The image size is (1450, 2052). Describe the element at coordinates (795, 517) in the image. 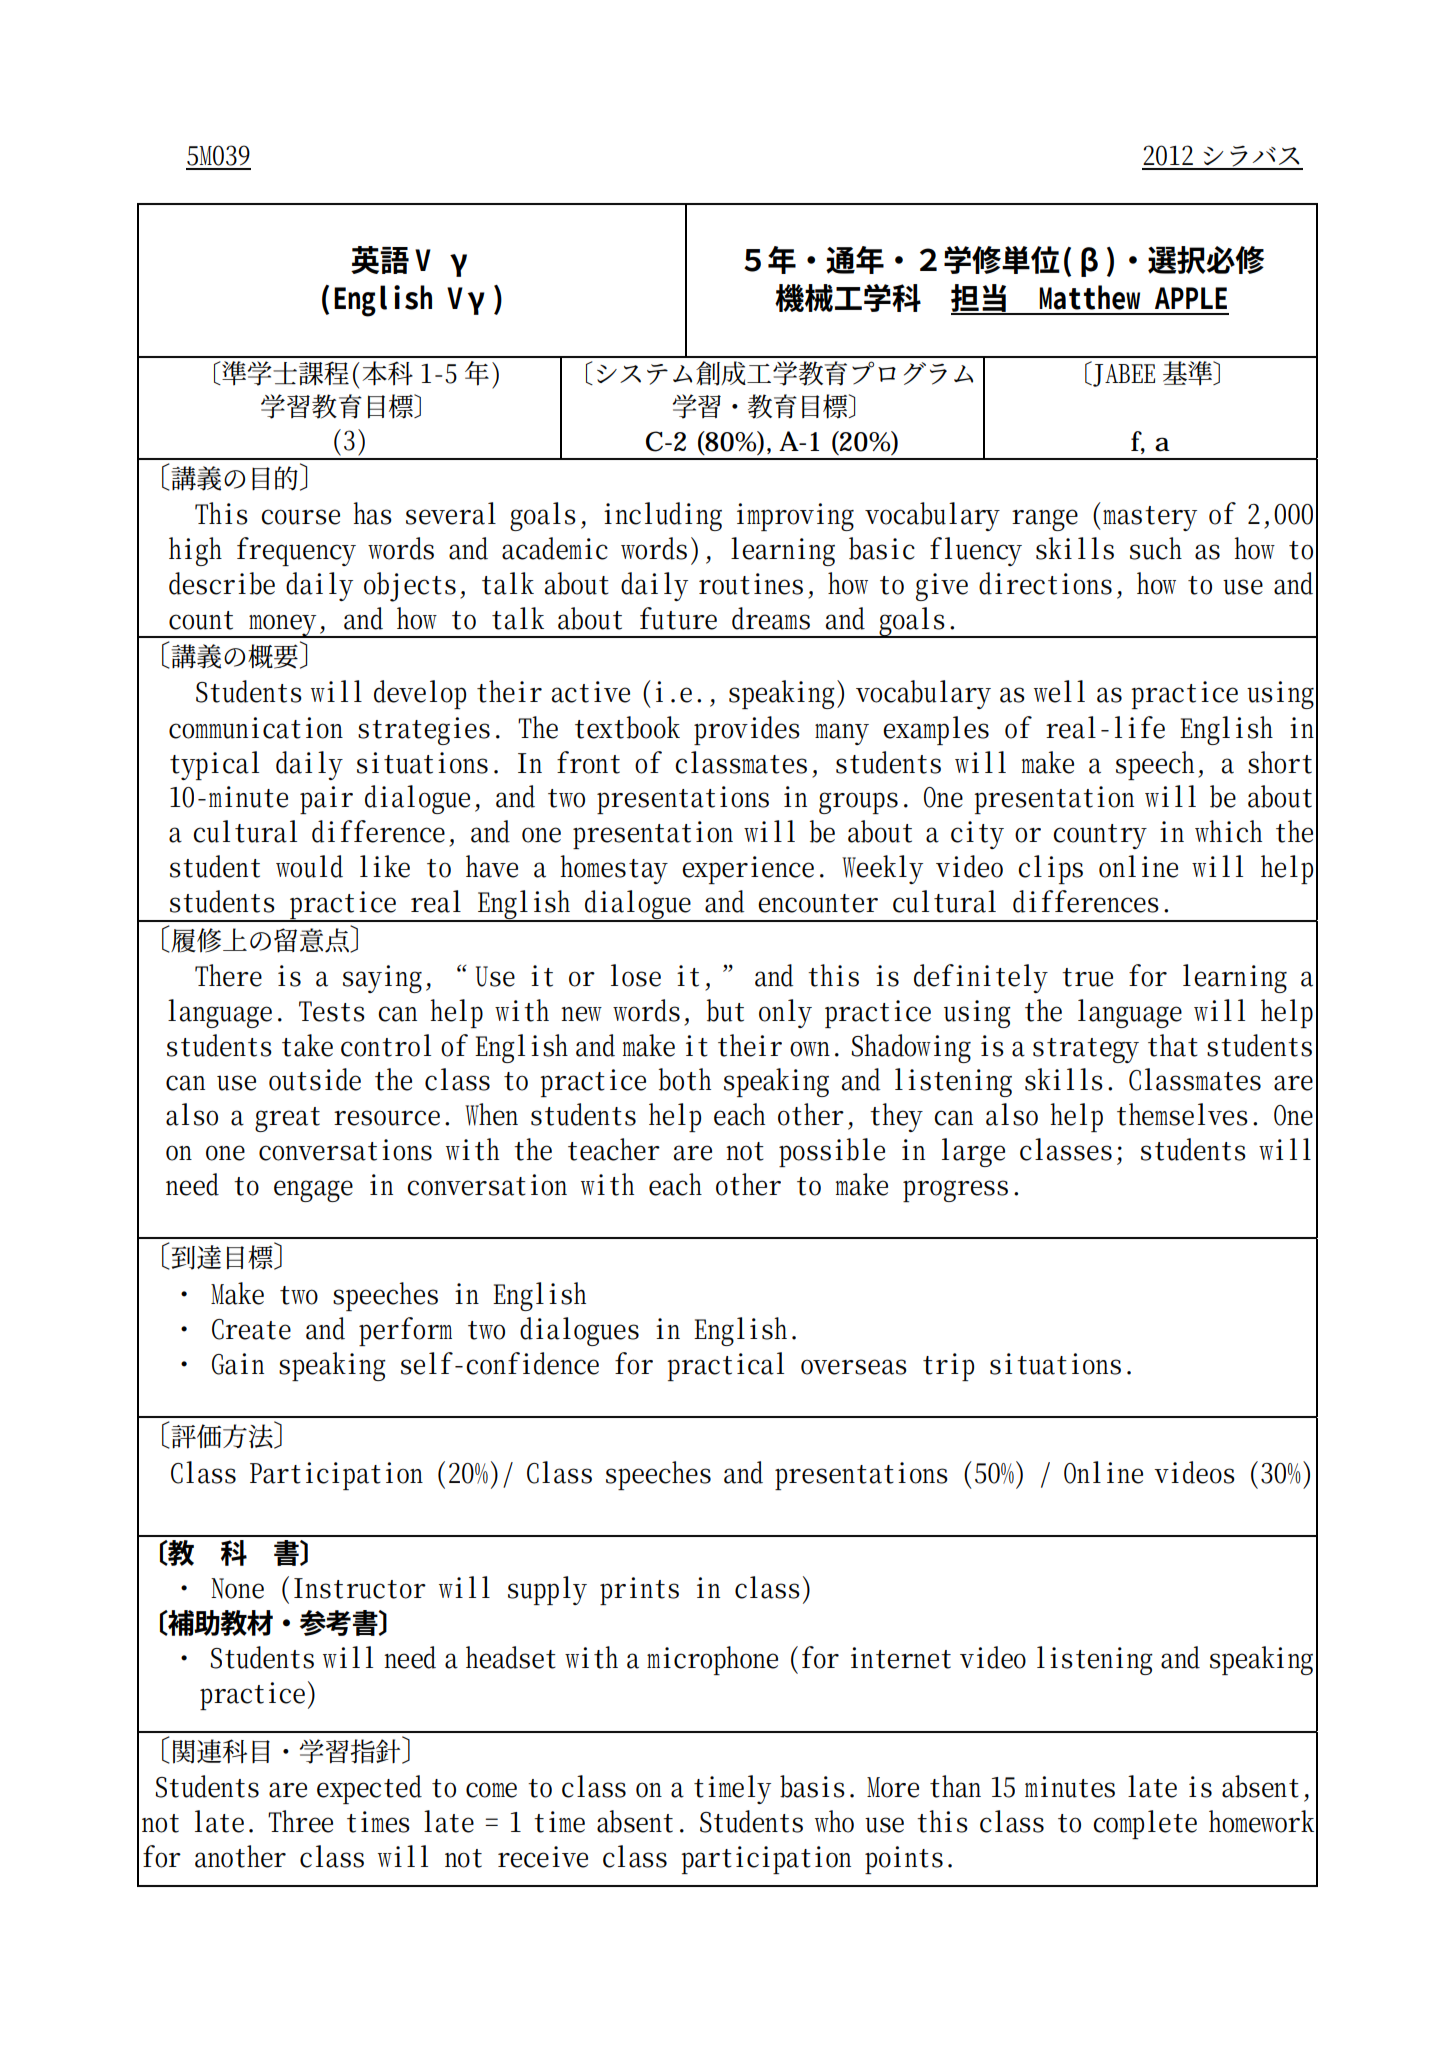

I see `improving` at that location.
